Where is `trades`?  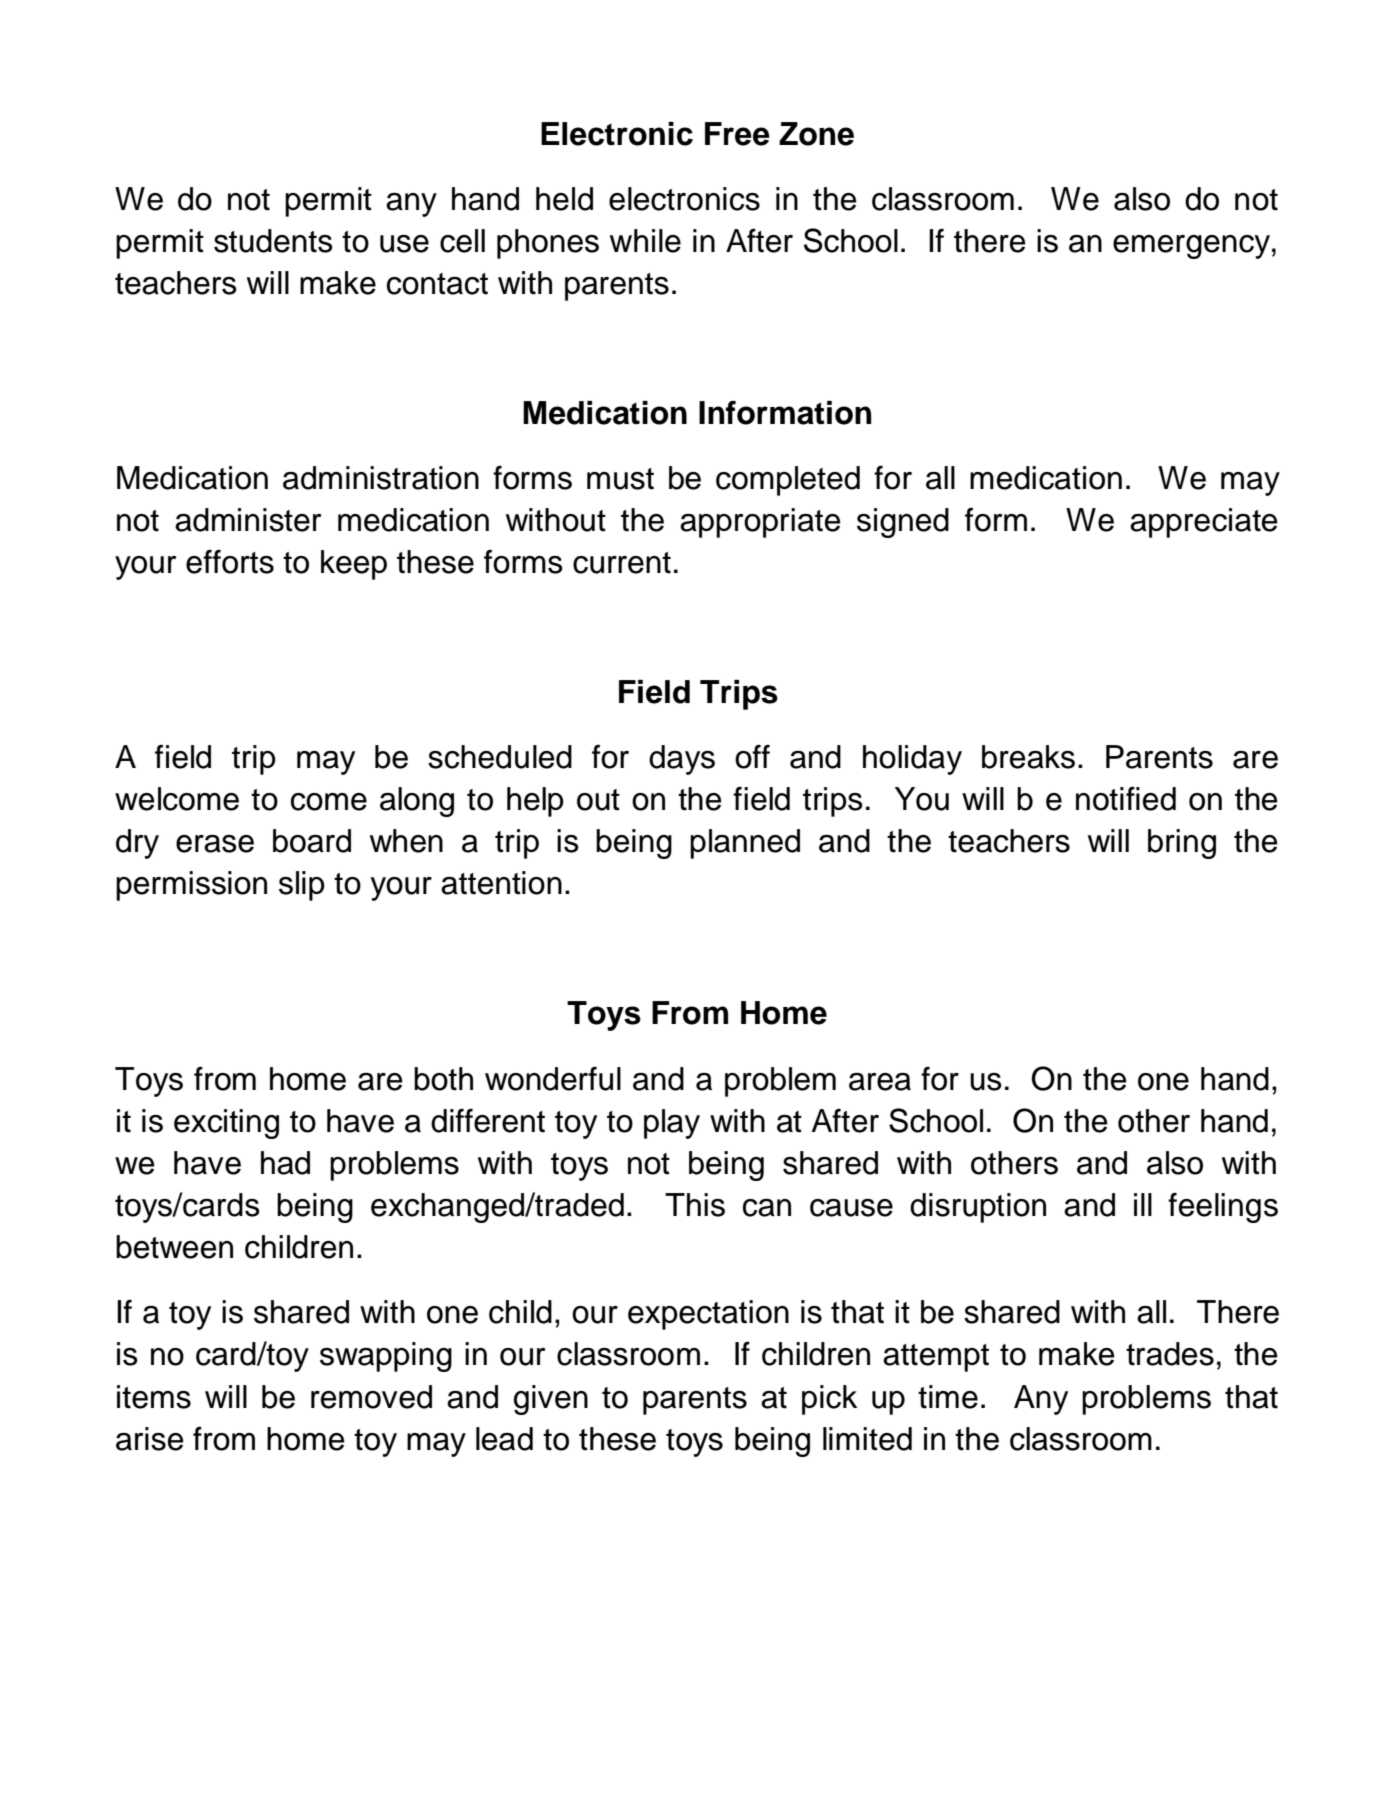 trades is located at coordinates (1170, 1354).
